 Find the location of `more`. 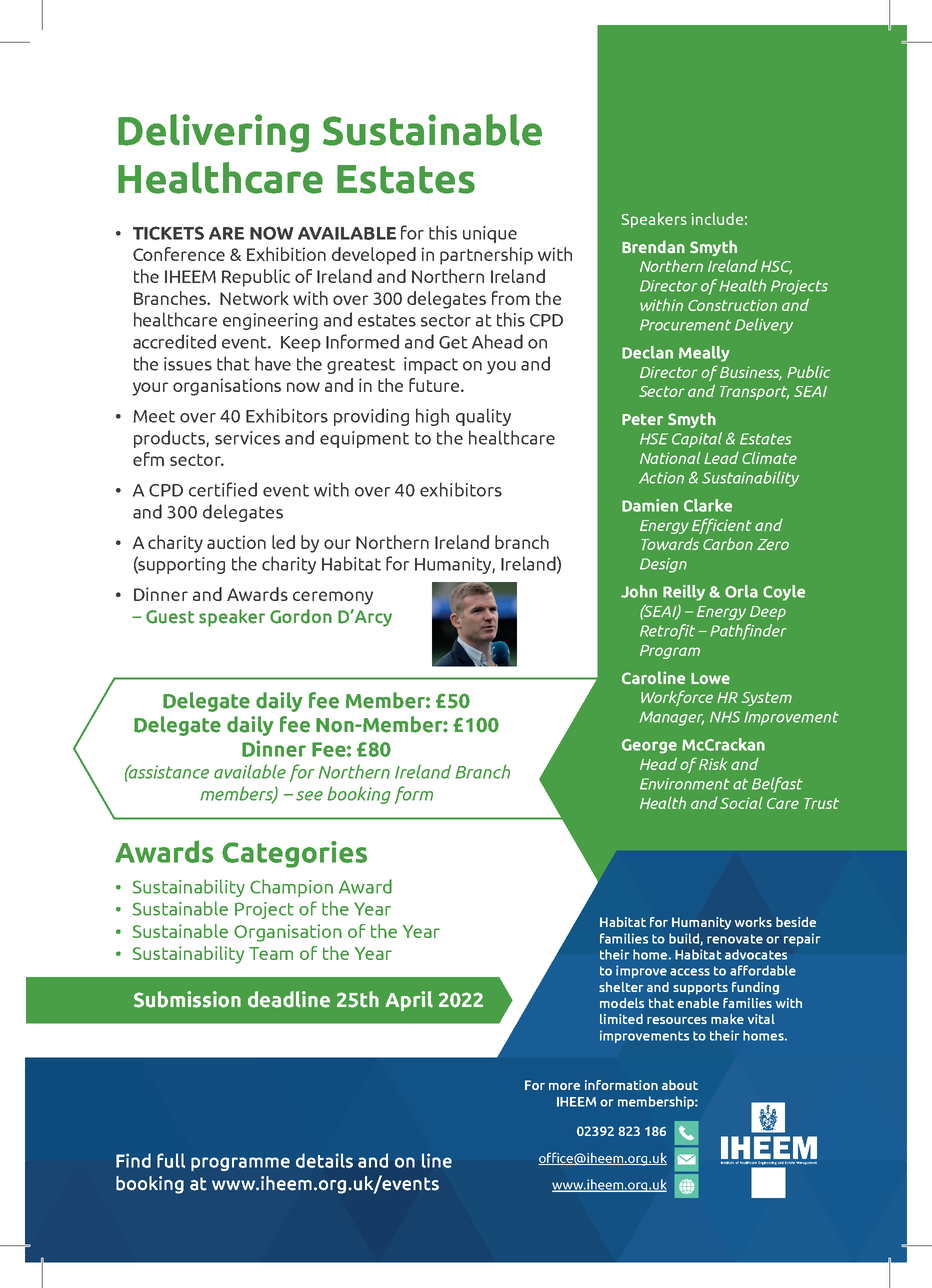

more is located at coordinates (564, 1086).
